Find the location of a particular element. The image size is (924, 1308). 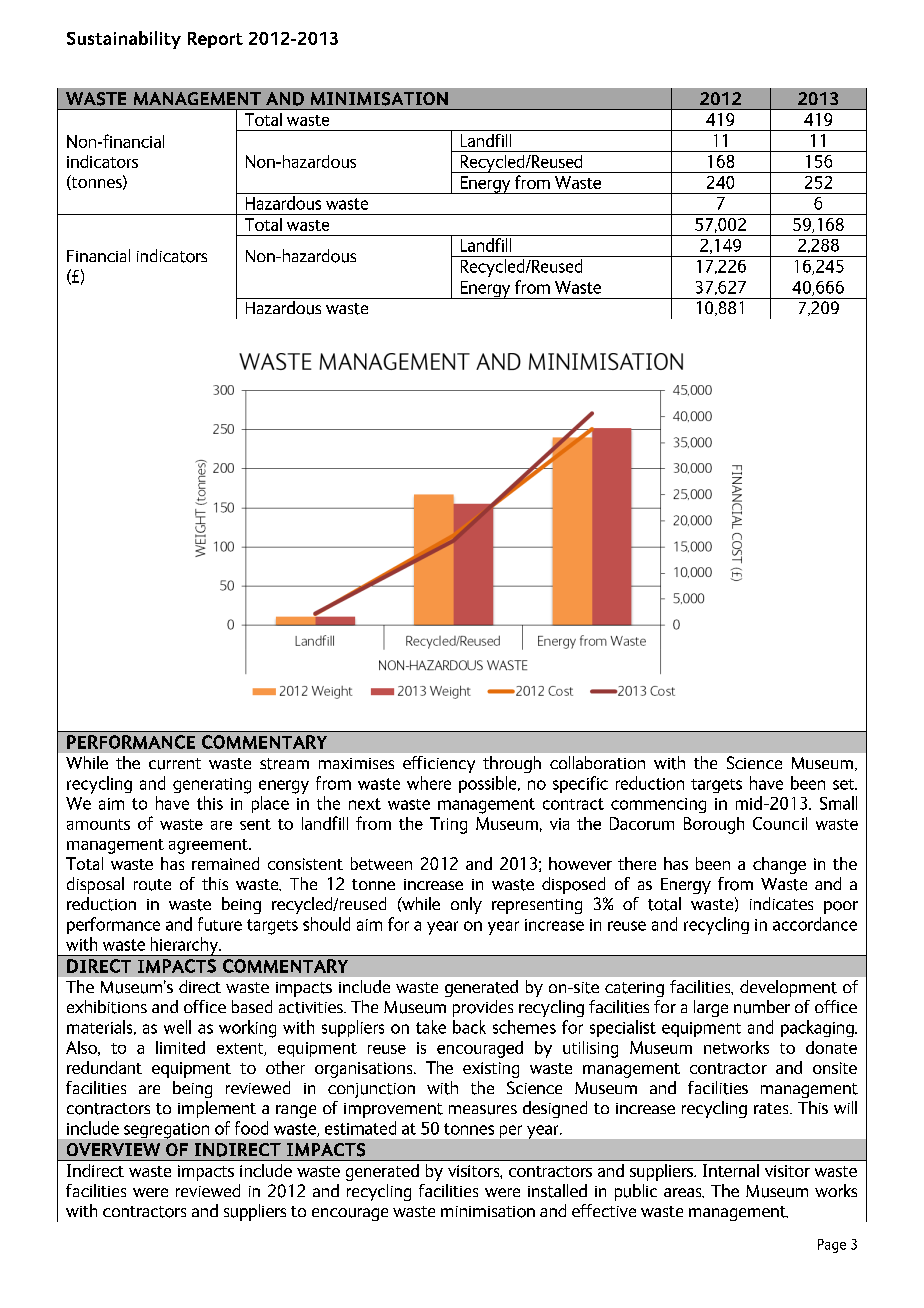

Sustainability is located at coordinates (124, 40).
